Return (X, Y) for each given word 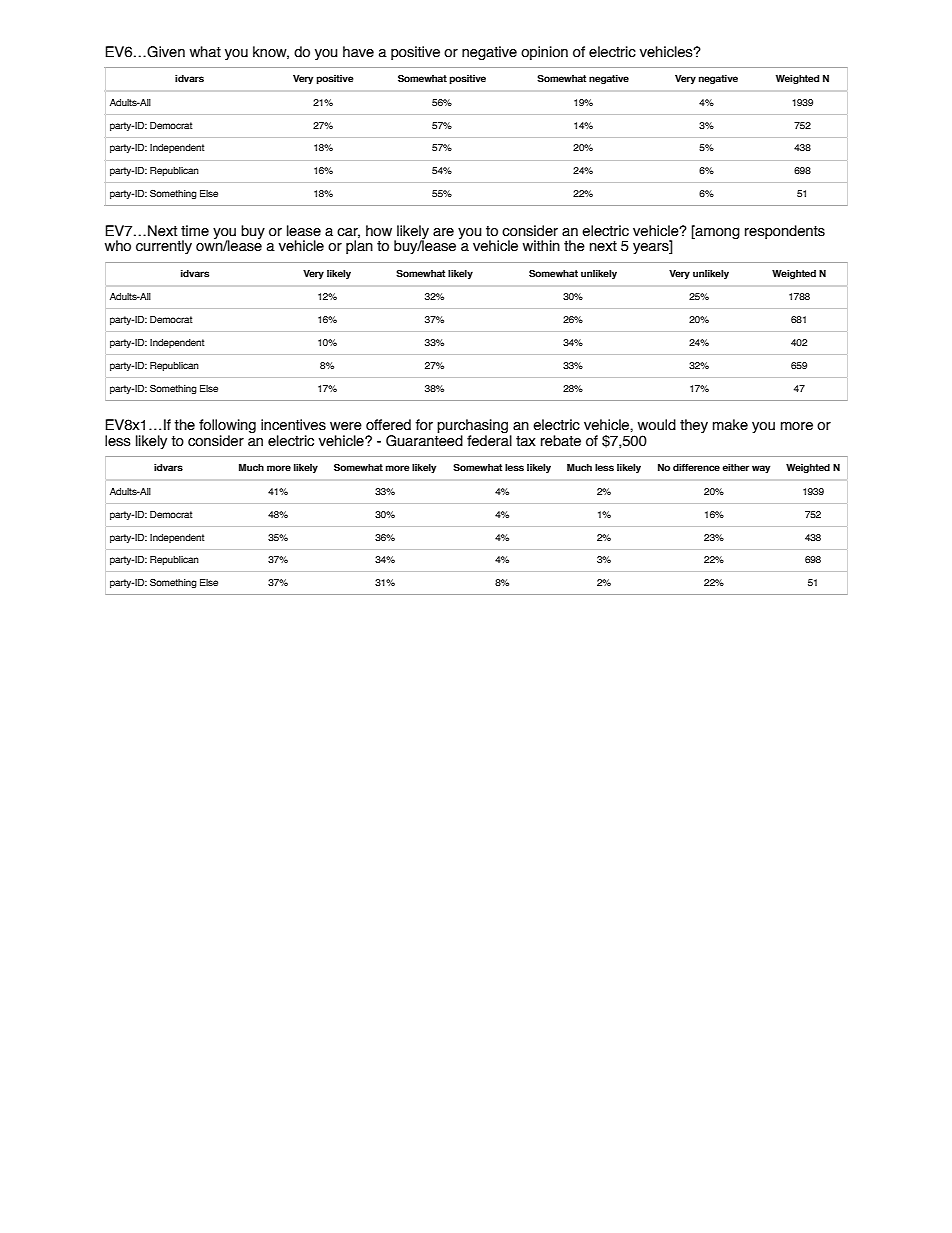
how (379, 231)
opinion (544, 53)
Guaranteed (424, 439)
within (541, 246)
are (443, 232)
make (730, 425)
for (424, 425)
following (227, 427)
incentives (293, 425)
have (358, 52)
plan (359, 247)
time (195, 231)
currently (164, 247)
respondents (785, 232)
